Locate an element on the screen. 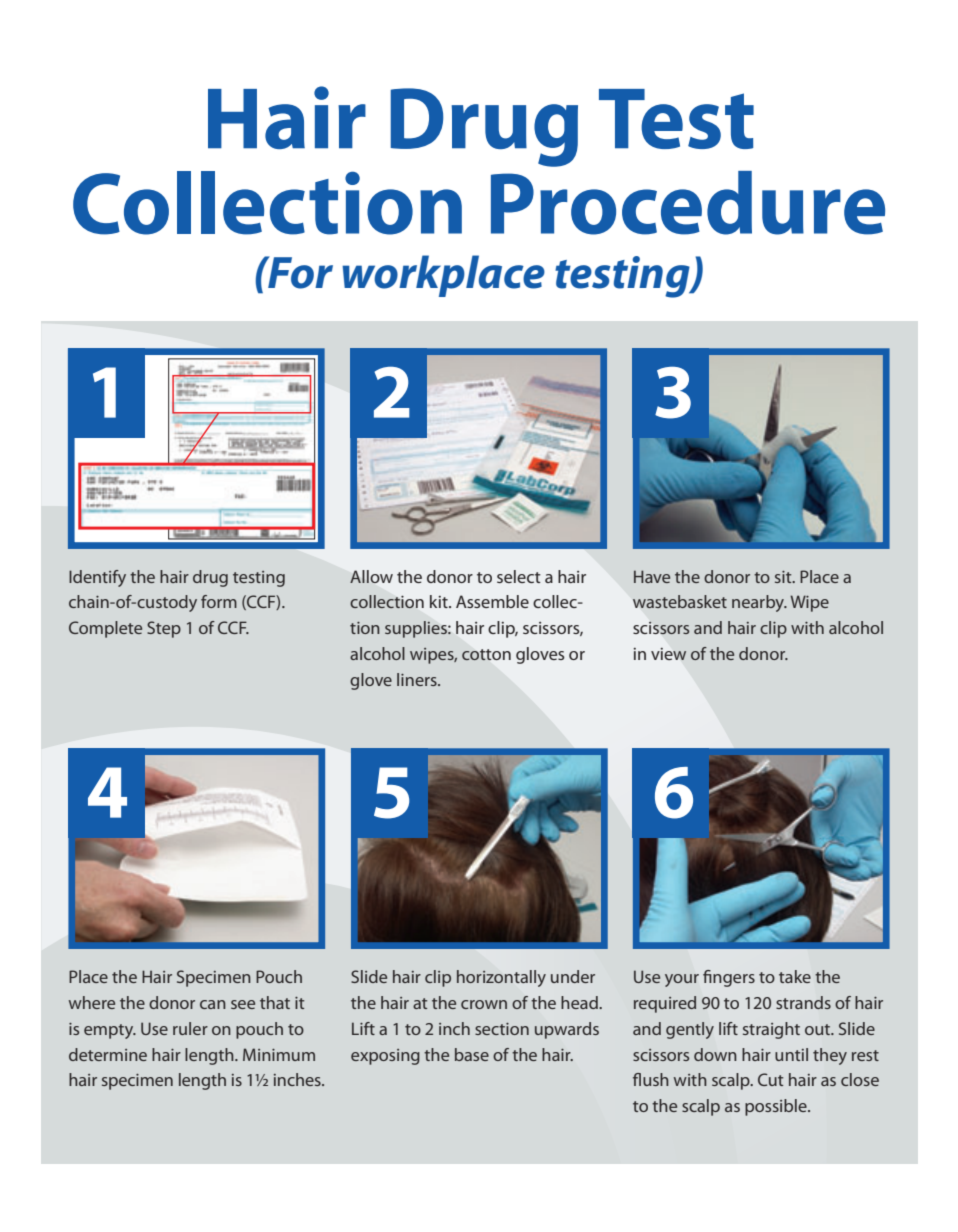 The width and height of the screenshot is (958, 1232). select is located at coordinates (519, 576).
